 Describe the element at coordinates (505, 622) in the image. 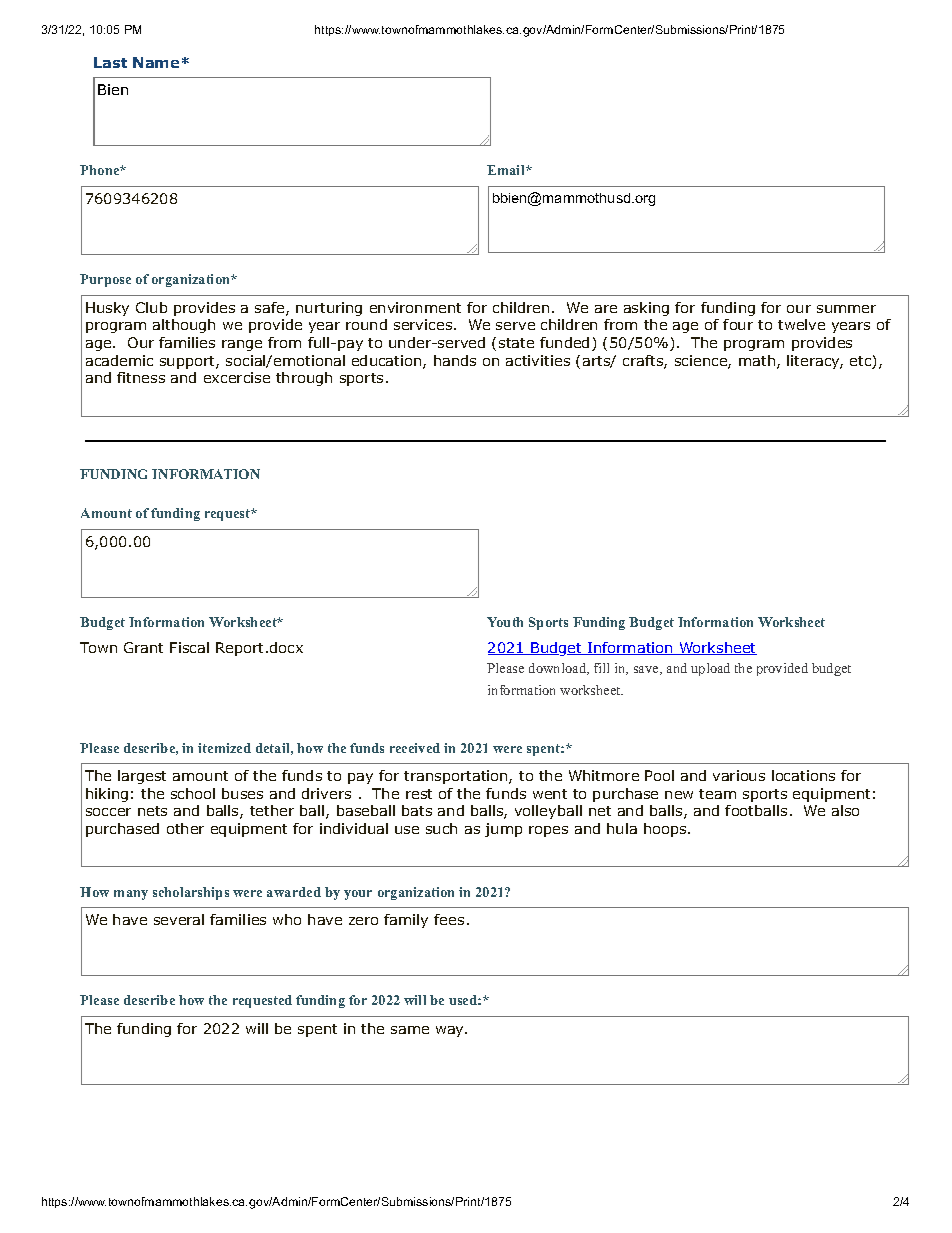

I see `Youth` at that location.
